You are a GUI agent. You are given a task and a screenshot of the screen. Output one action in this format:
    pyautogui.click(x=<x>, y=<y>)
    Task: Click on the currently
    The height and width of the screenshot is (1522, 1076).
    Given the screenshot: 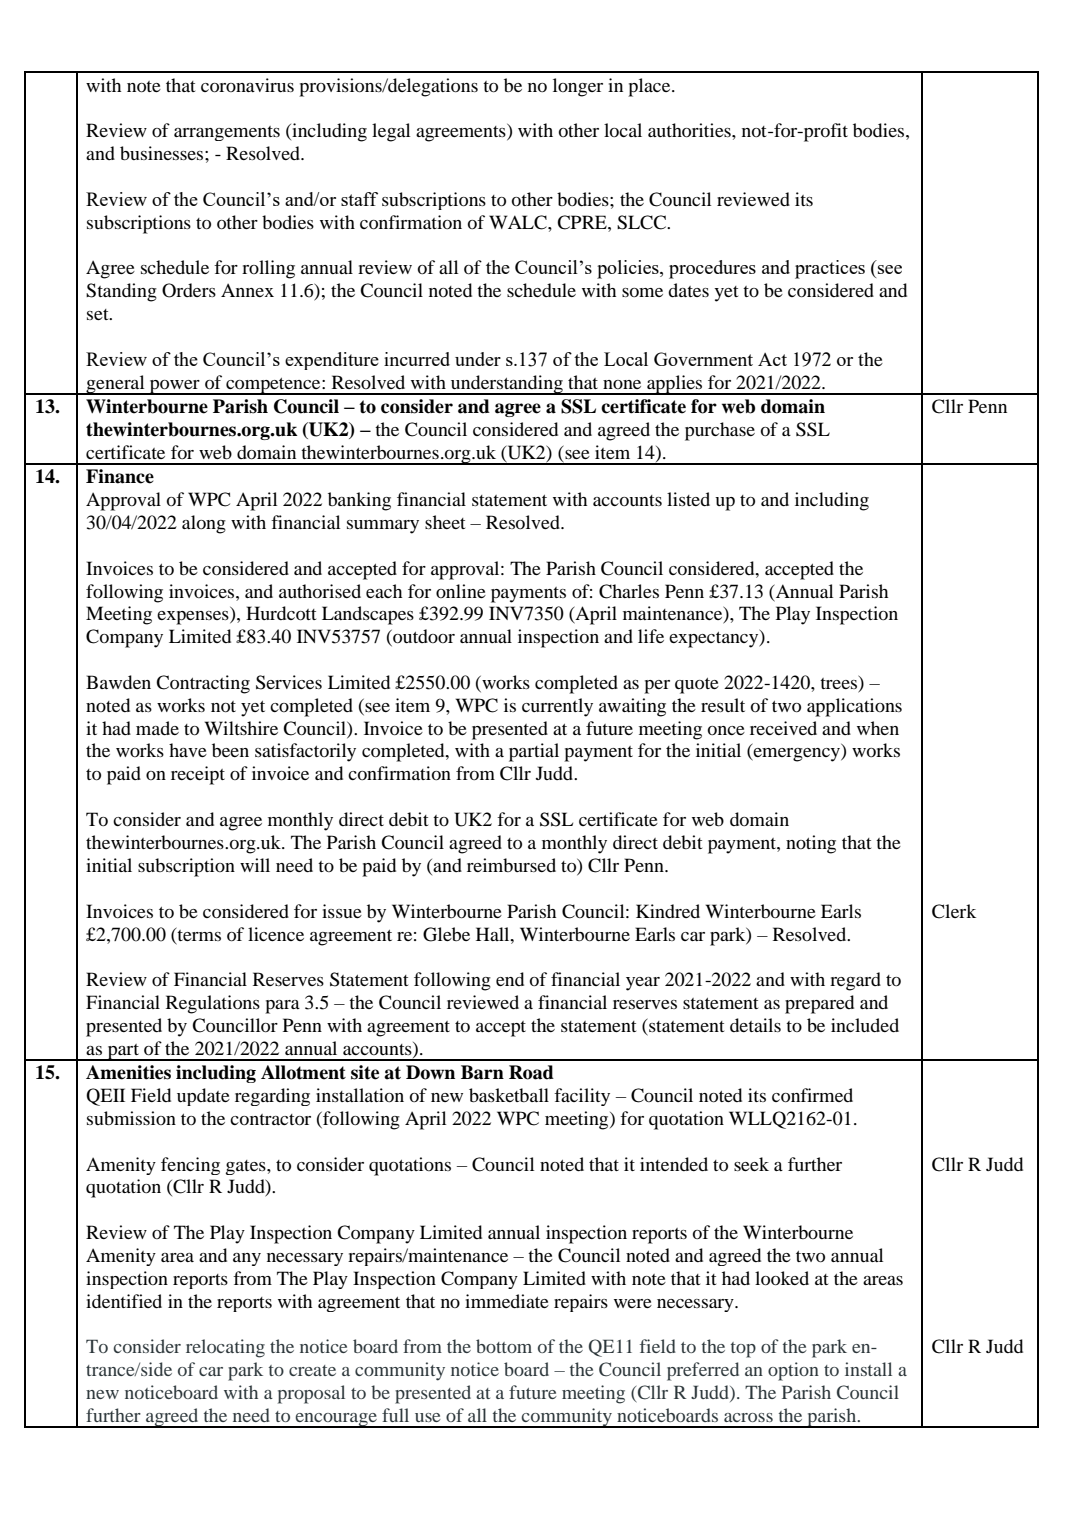 What is the action you would take?
    pyautogui.click(x=557, y=707)
